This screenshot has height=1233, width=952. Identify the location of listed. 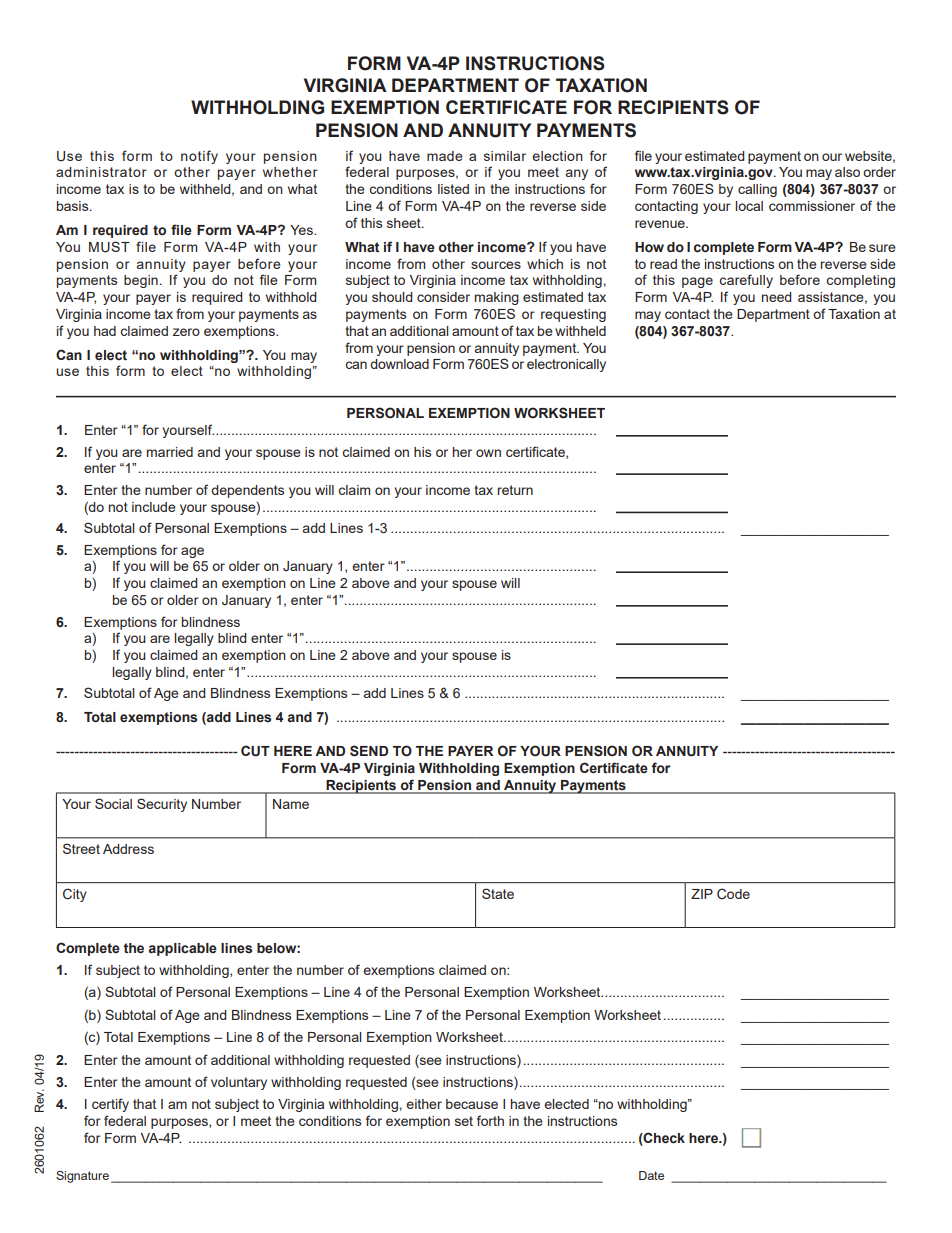
(453, 189).
